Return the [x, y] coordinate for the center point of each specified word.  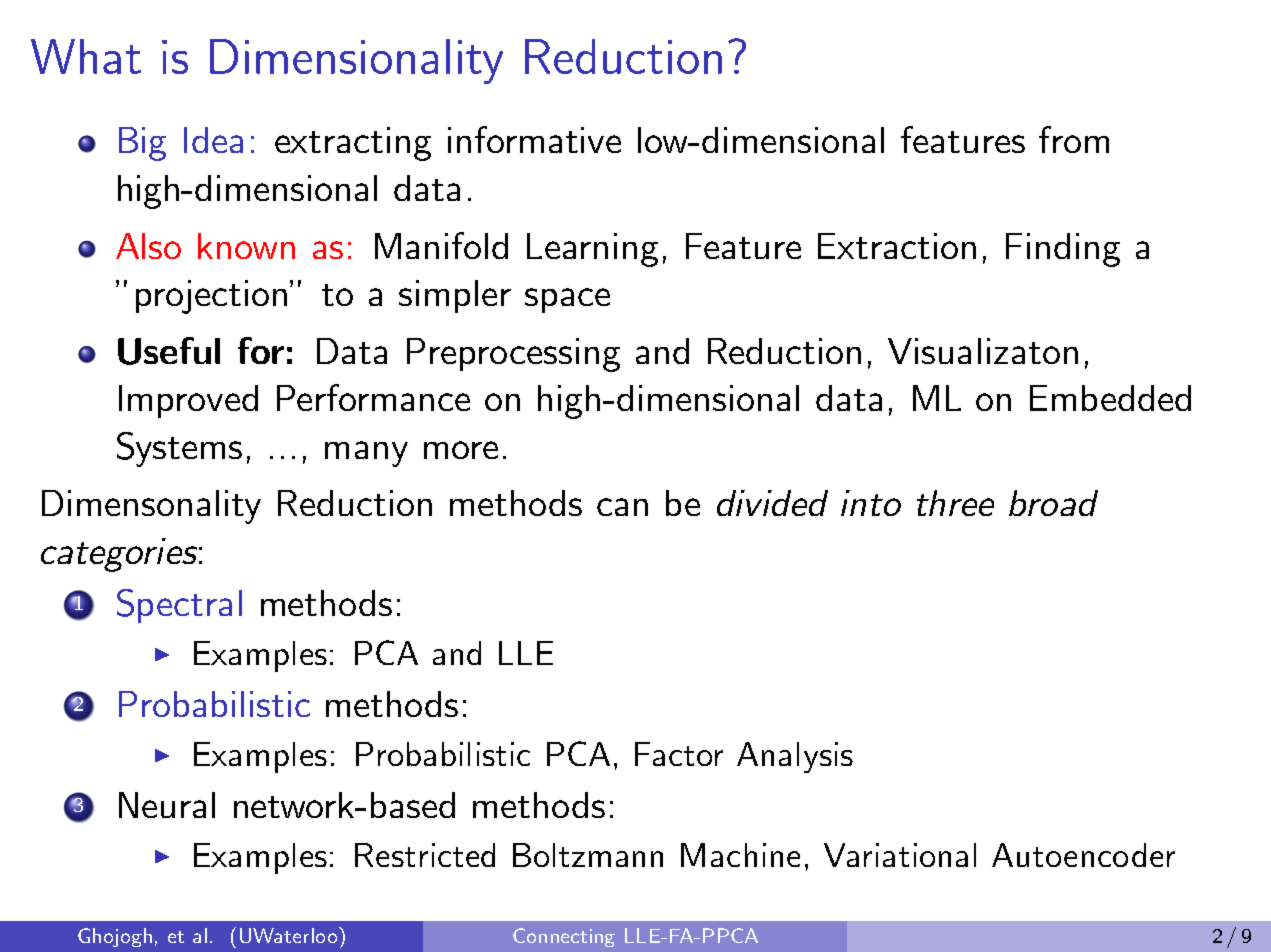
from [1074, 139]
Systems [179, 449]
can [622, 507]
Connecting [564, 937]
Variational [900, 855]
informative [534, 139]
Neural [167, 805]
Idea [213, 140]
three [955, 503]
